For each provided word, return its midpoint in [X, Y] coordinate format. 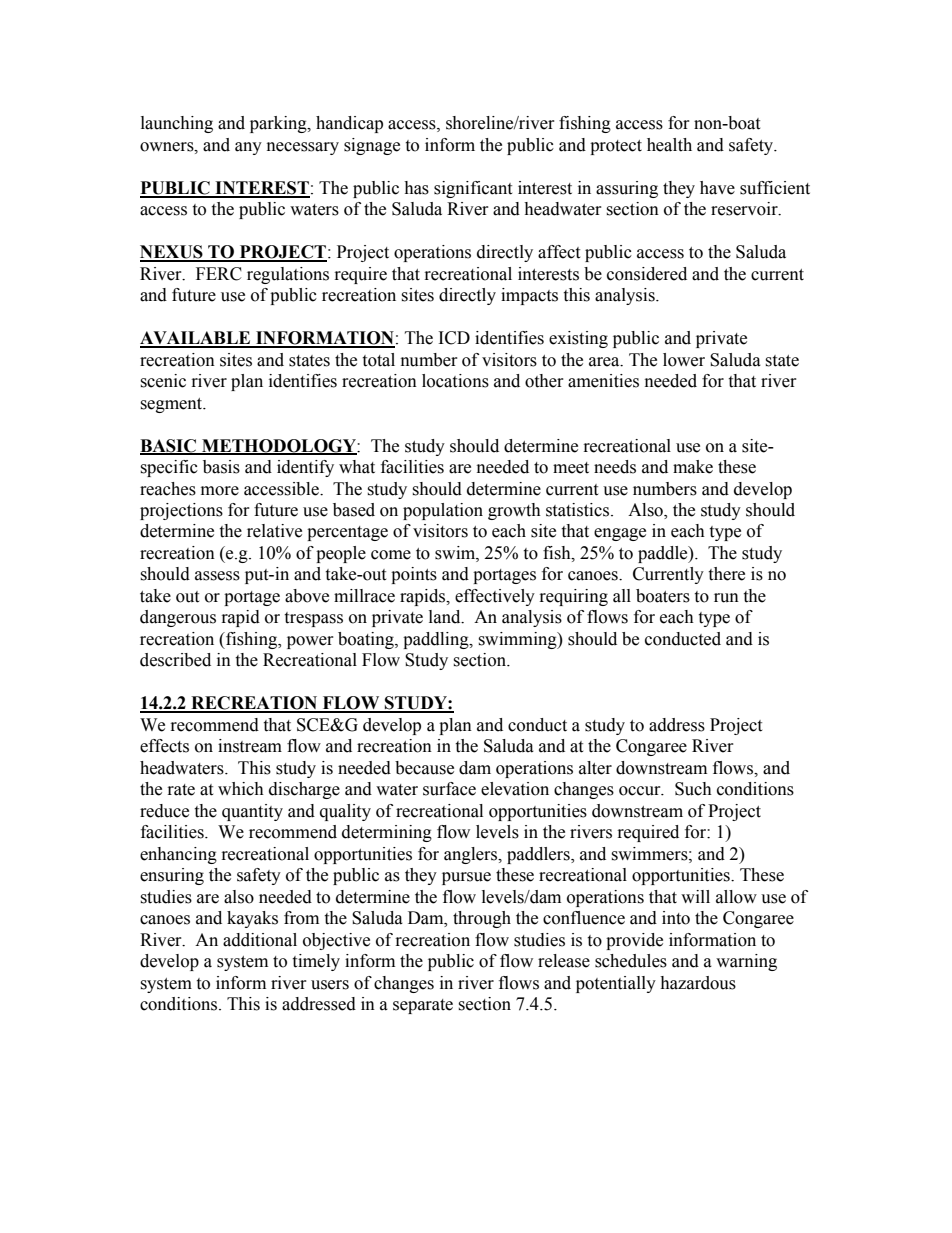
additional [260, 940]
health [669, 145]
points [414, 575]
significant [473, 189]
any [248, 148]
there [726, 574]
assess [217, 576]
